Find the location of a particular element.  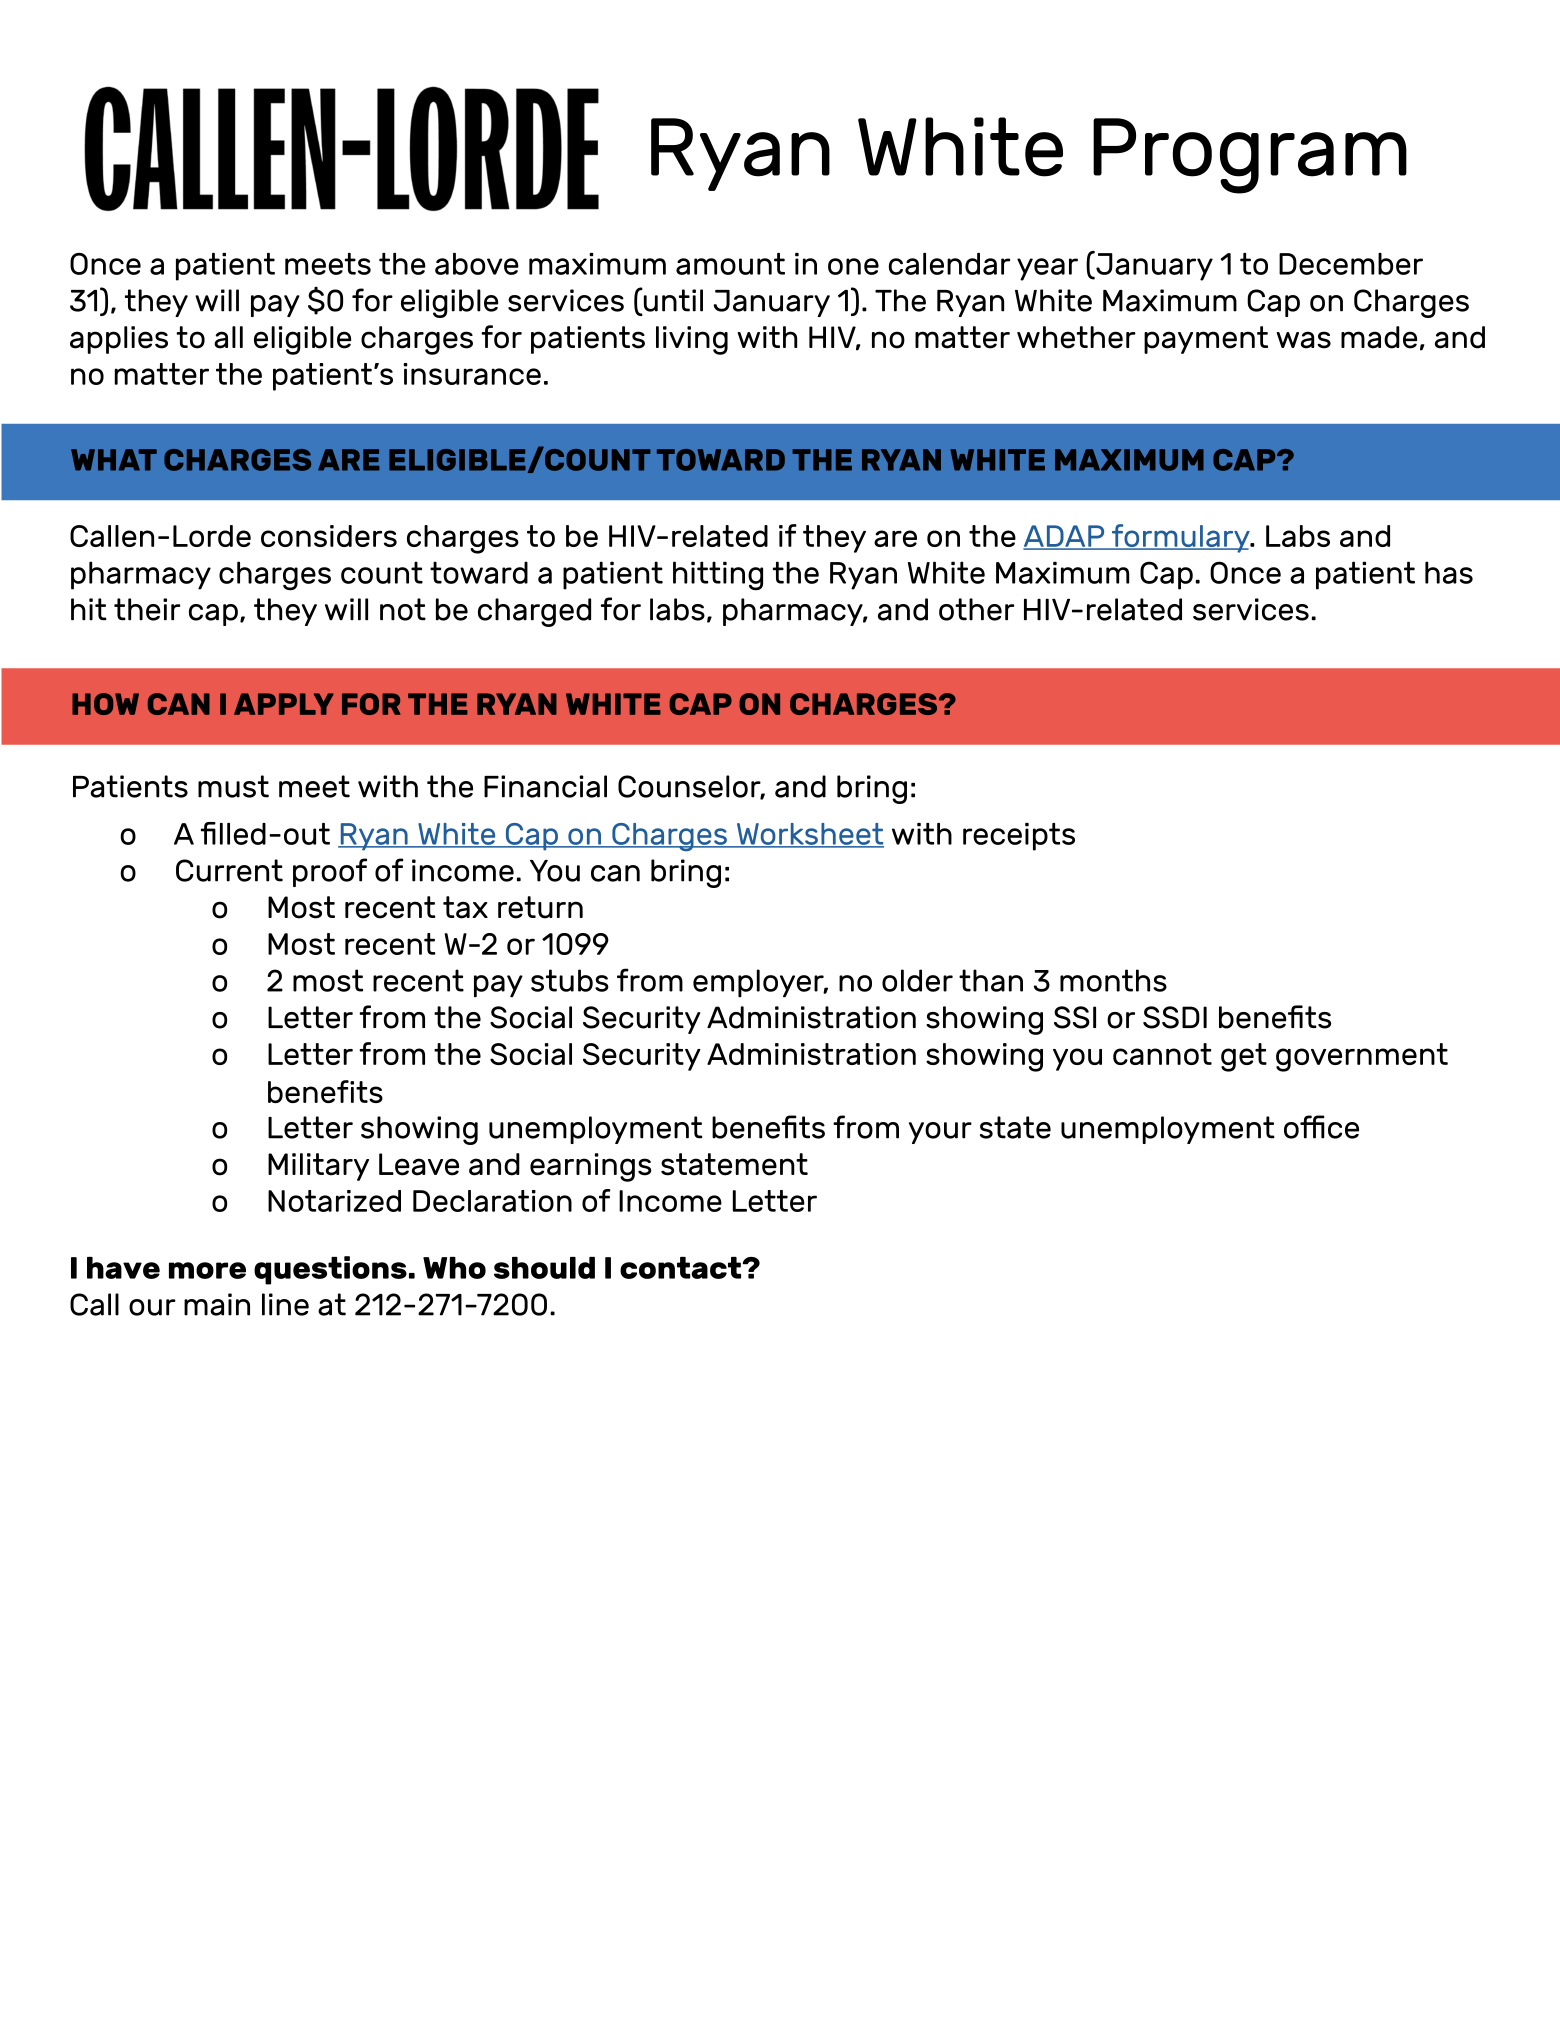

APPLY is located at coordinates (284, 704).
